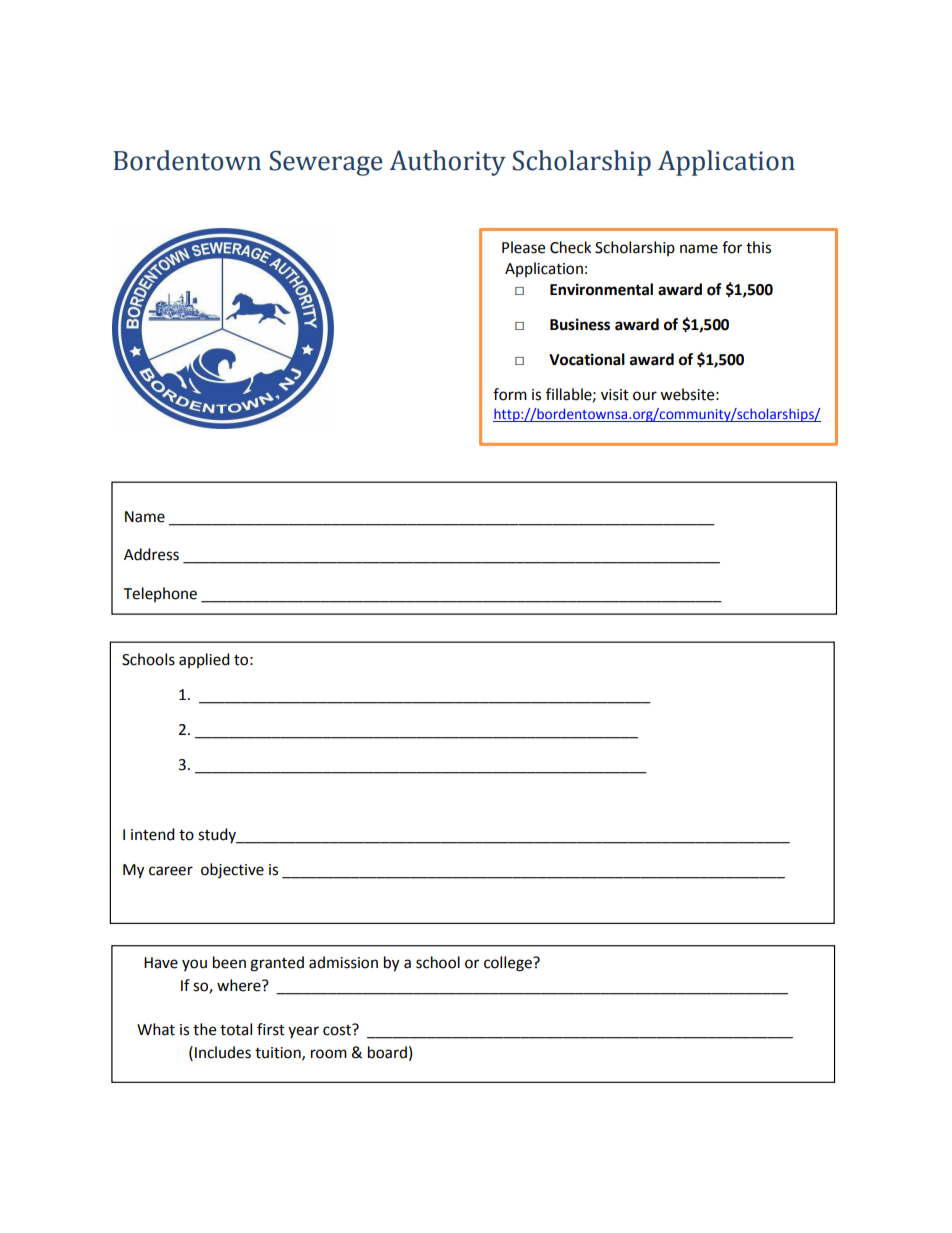  What do you see at coordinates (326, 163) in the screenshot?
I see `Sewerage` at bounding box center [326, 163].
